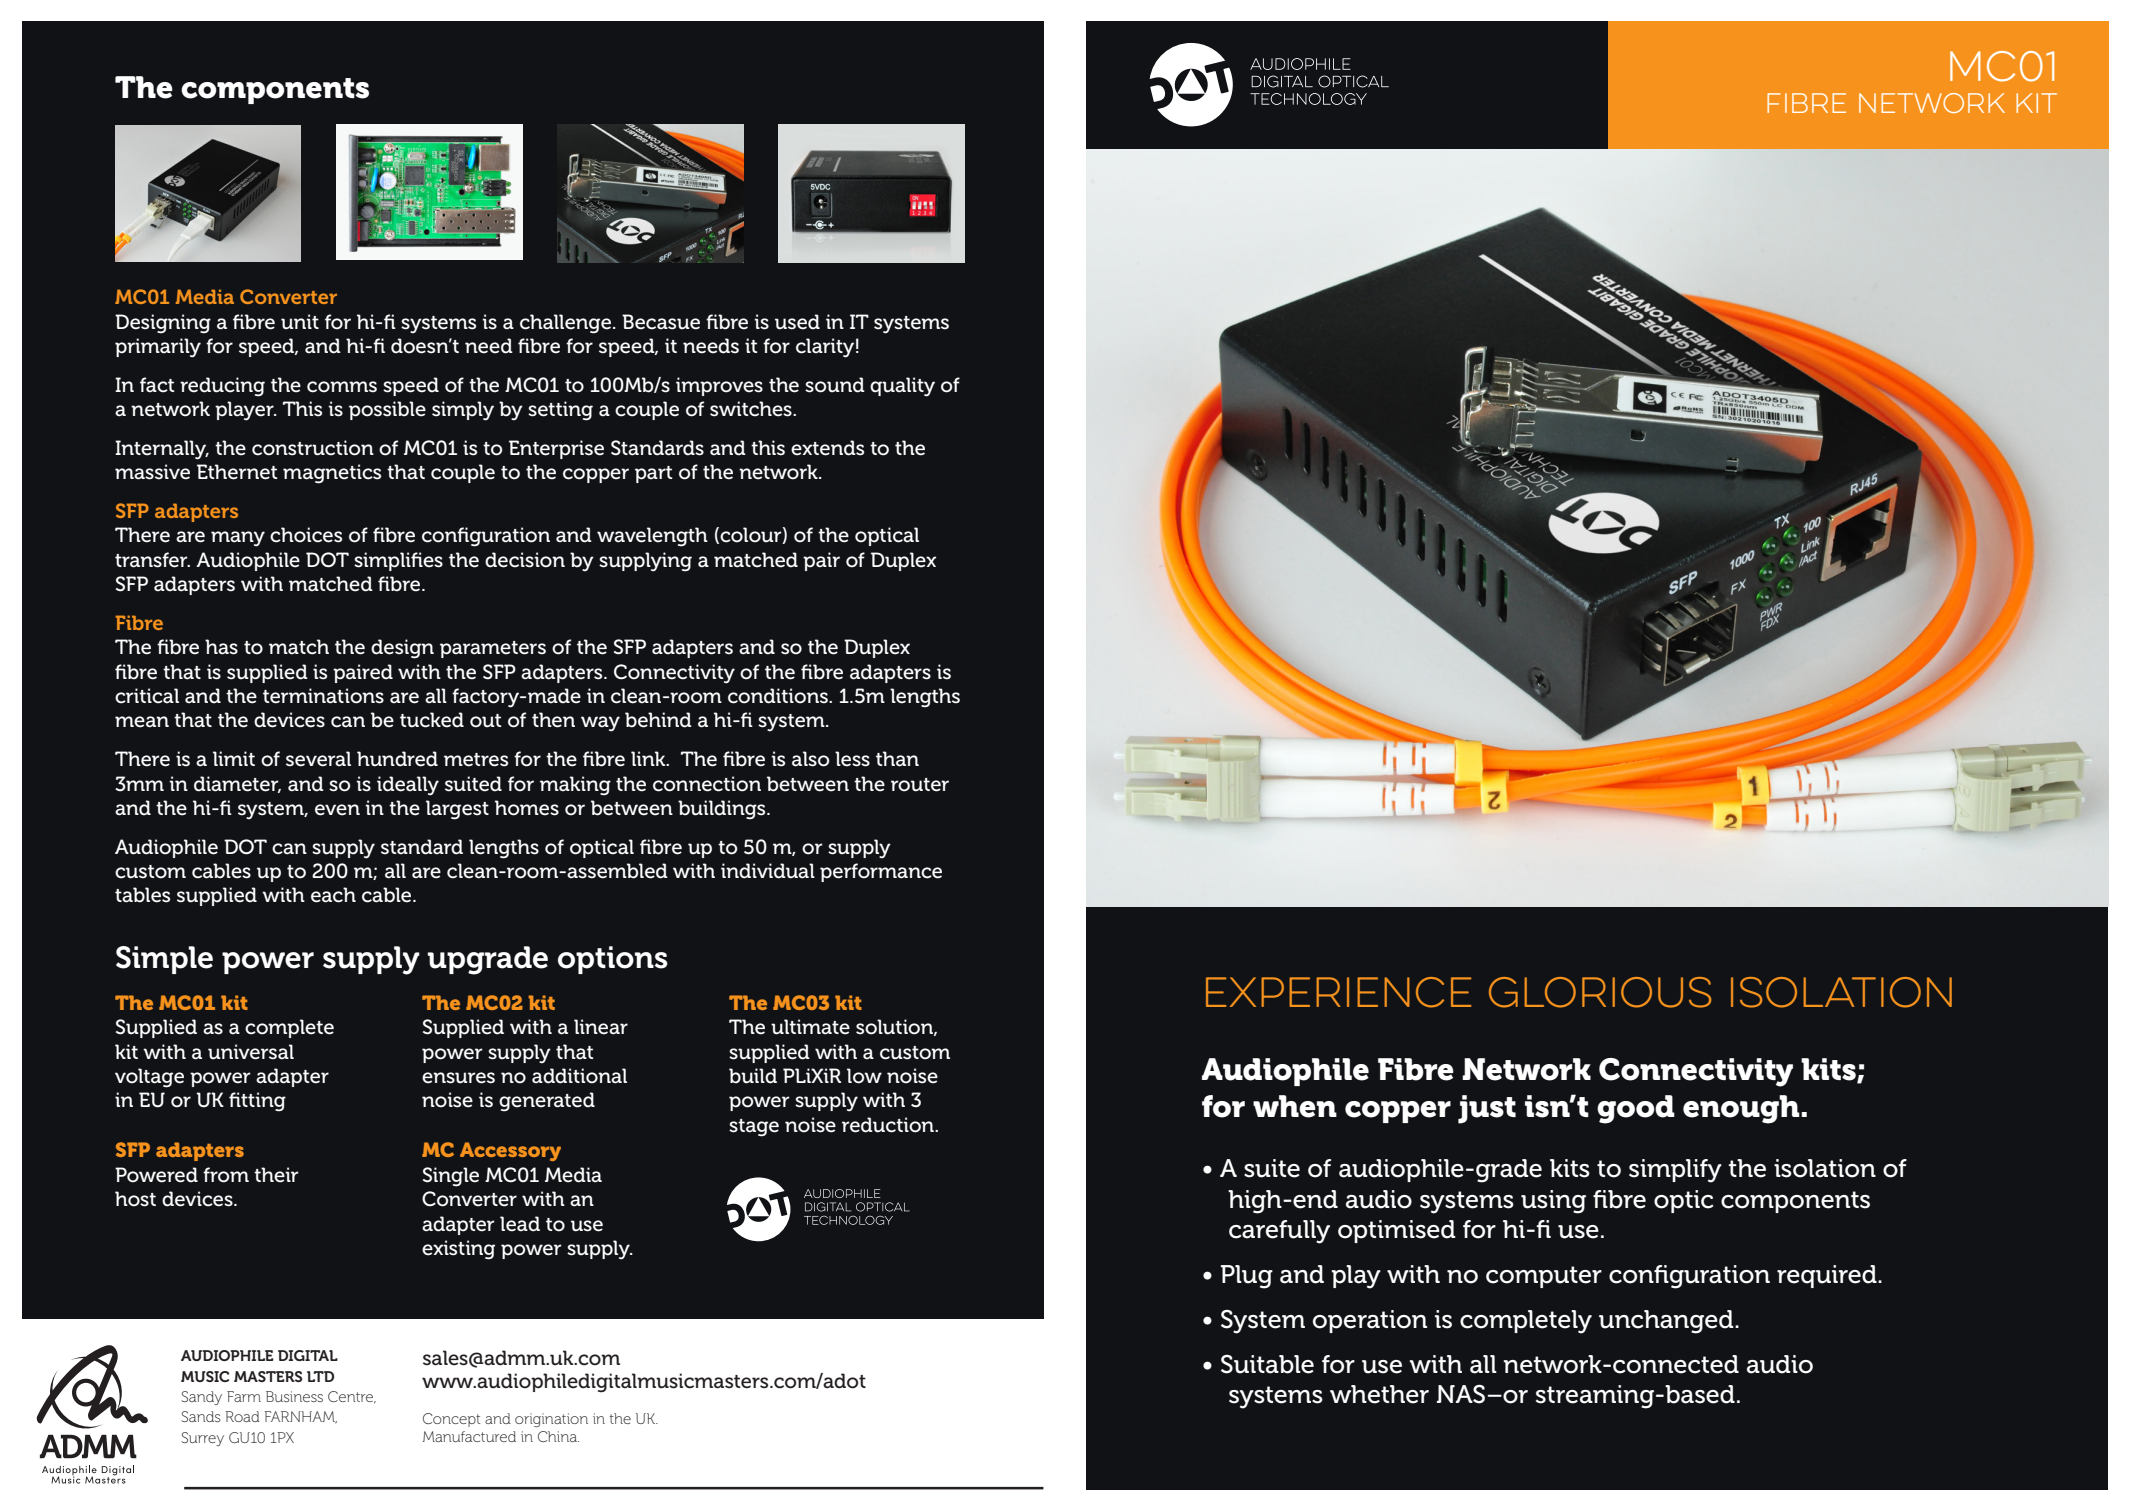 Image resolution: width=2130 pixels, height=1511 pixels. What do you see at coordinates (342, 387) in the screenshot?
I see `comms` at bounding box center [342, 387].
